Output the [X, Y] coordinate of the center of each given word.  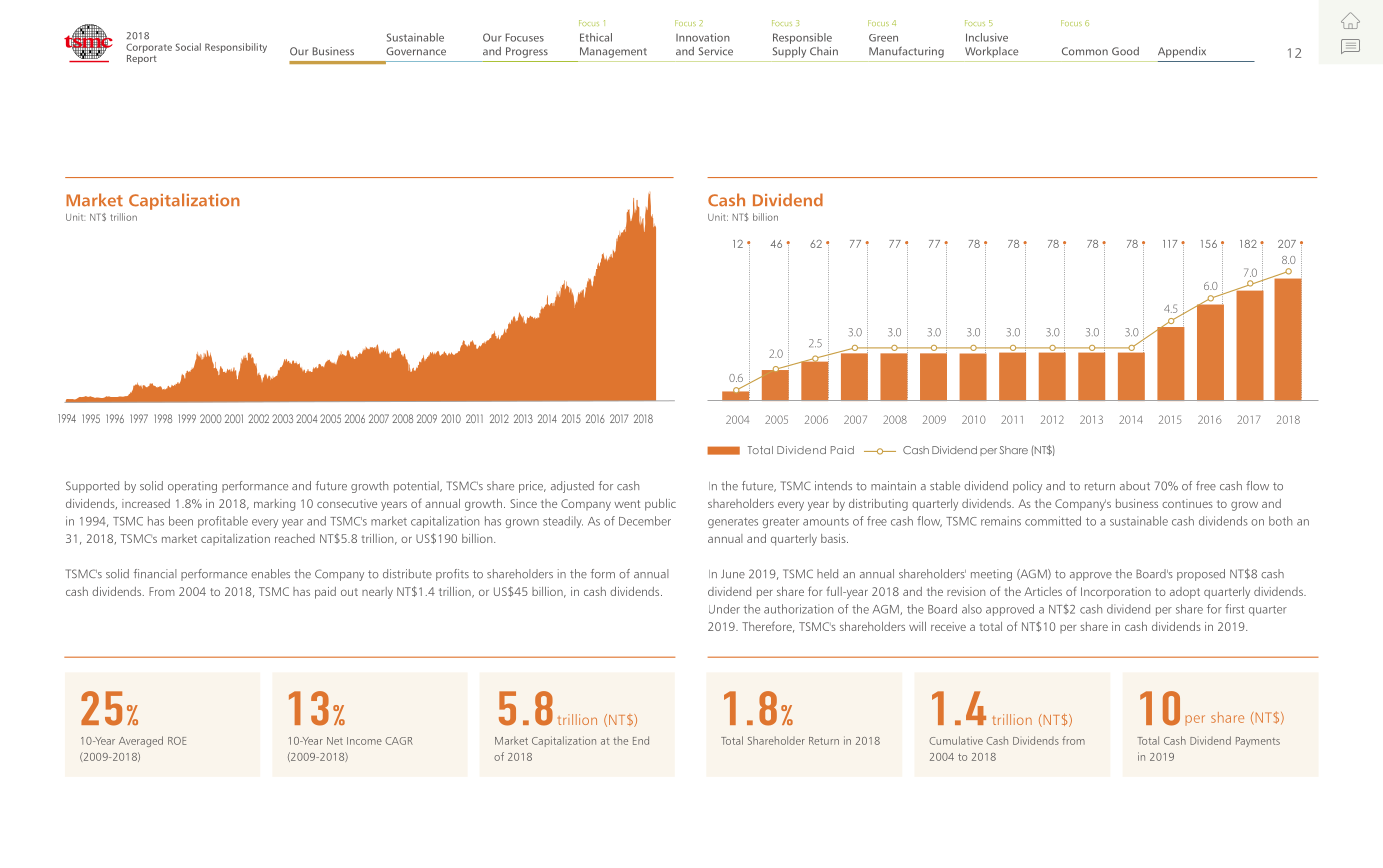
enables [270, 574]
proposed [1201, 575]
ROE [177, 741]
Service [716, 51]
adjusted [572, 487]
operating [192, 487]
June [733, 574]
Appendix [1182, 52]
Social [188, 47]
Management [613, 52]
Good [1125, 51]
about [1135, 486]
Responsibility [236, 48]
